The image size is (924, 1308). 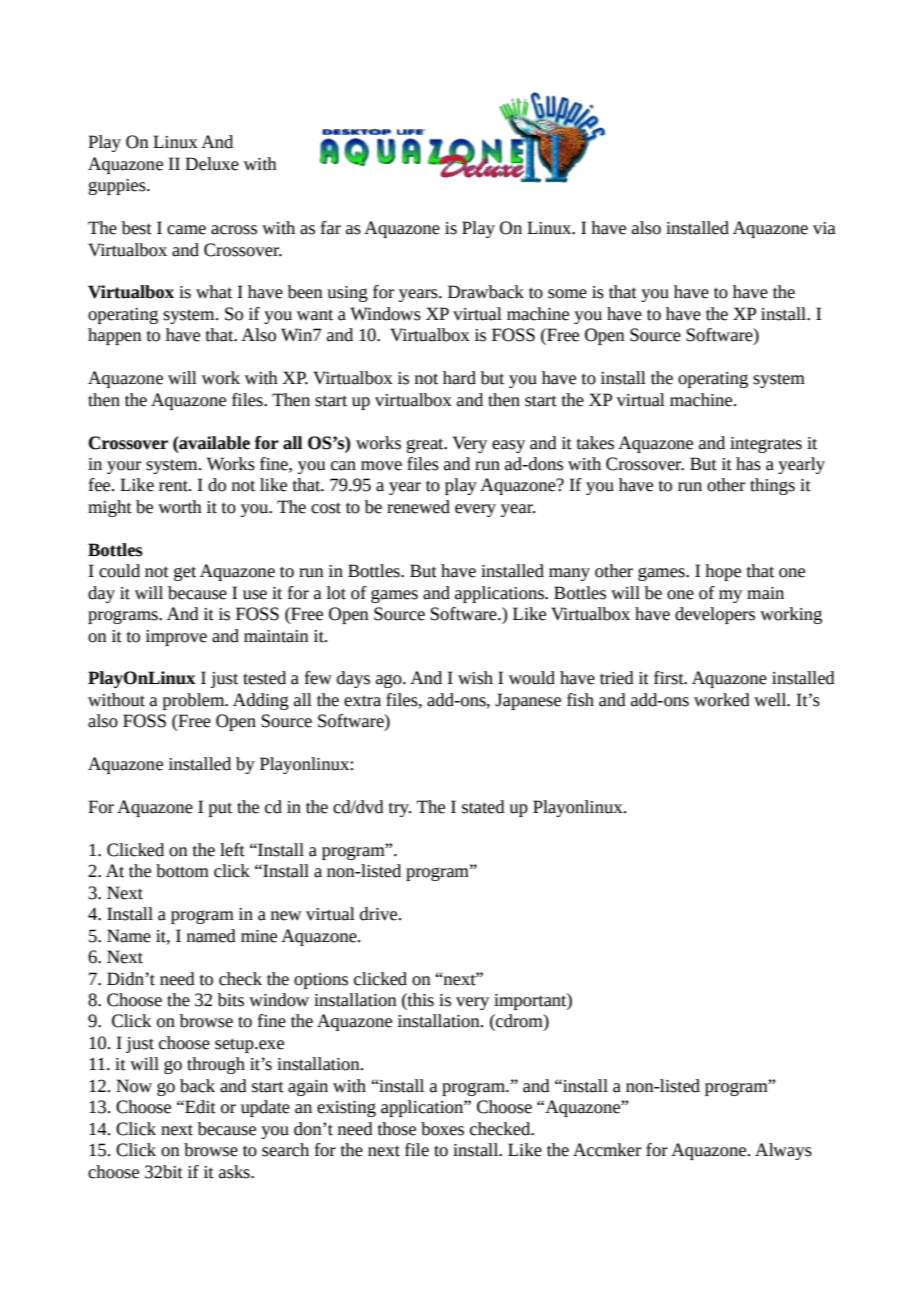 I want to click on Deluxe, so click(x=212, y=164).
